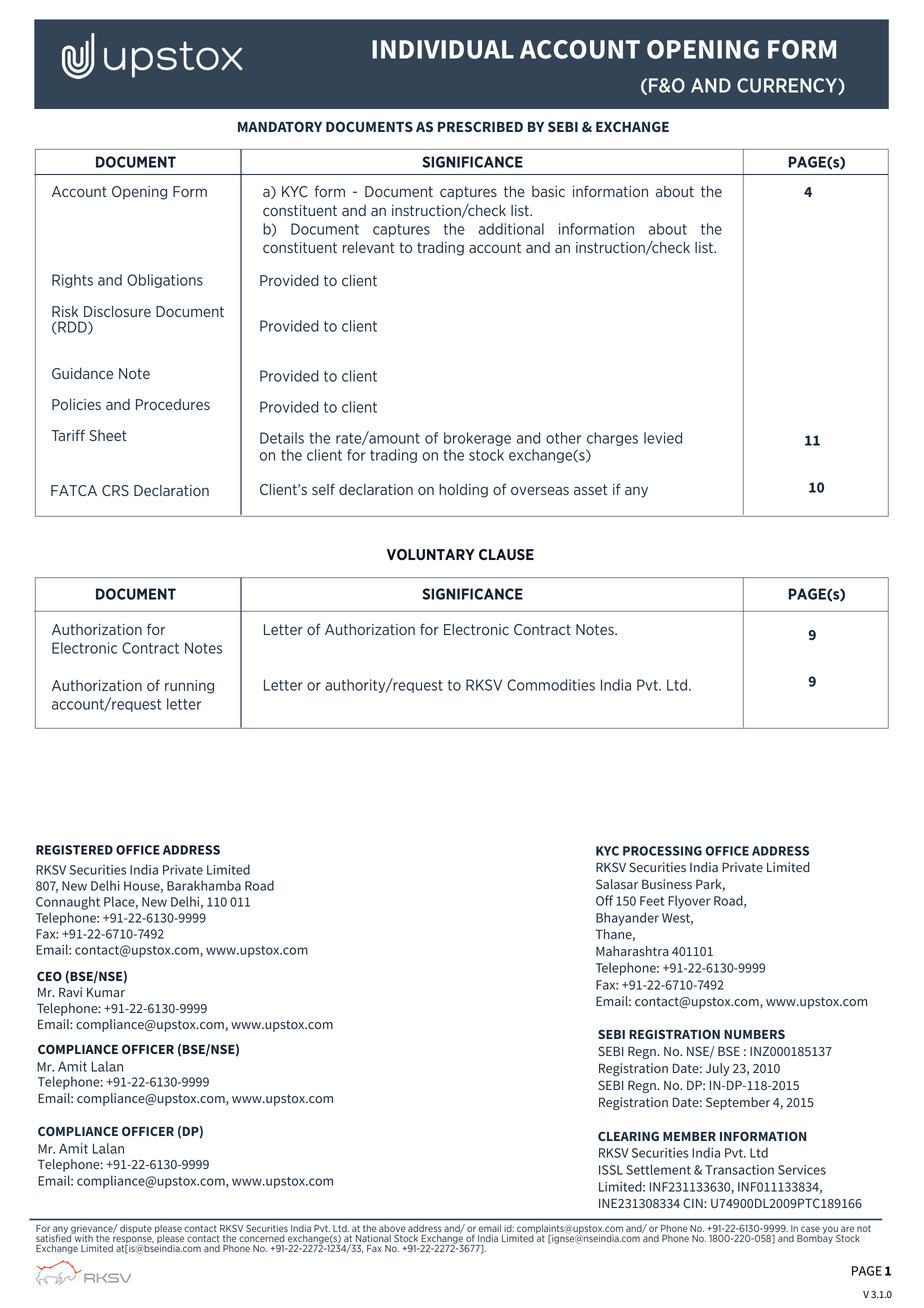  What do you see at coordinates (443, 49) in the image?
I see `INDIVIDUAL` at bounding box center [443, 49].
